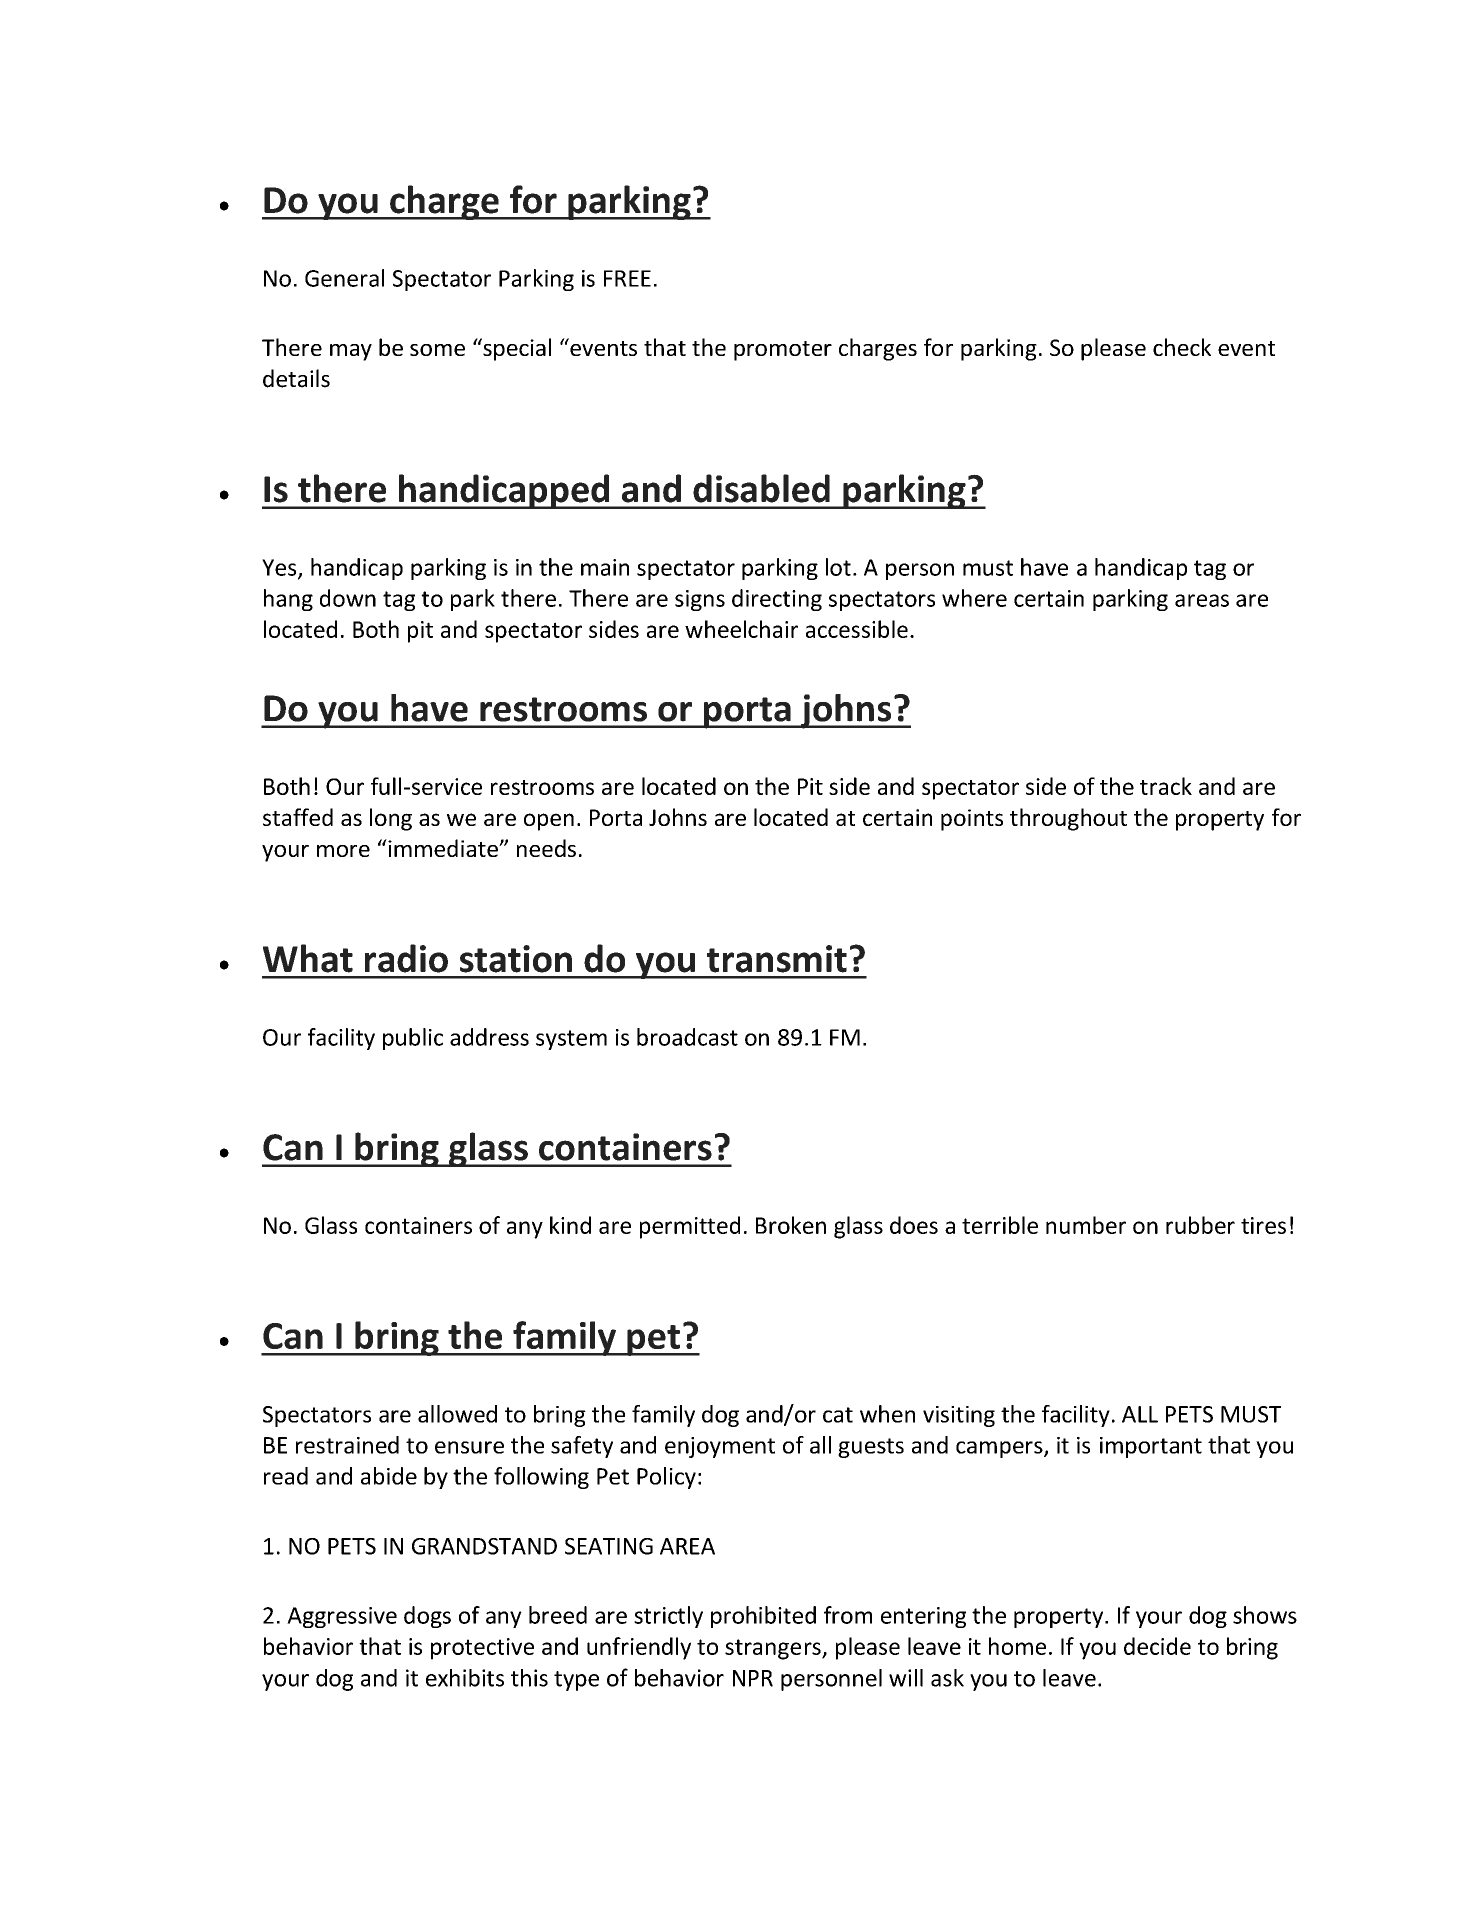 The width and height of the image is (1484, 1920). I want to click on promoter, so click(783, 351).
